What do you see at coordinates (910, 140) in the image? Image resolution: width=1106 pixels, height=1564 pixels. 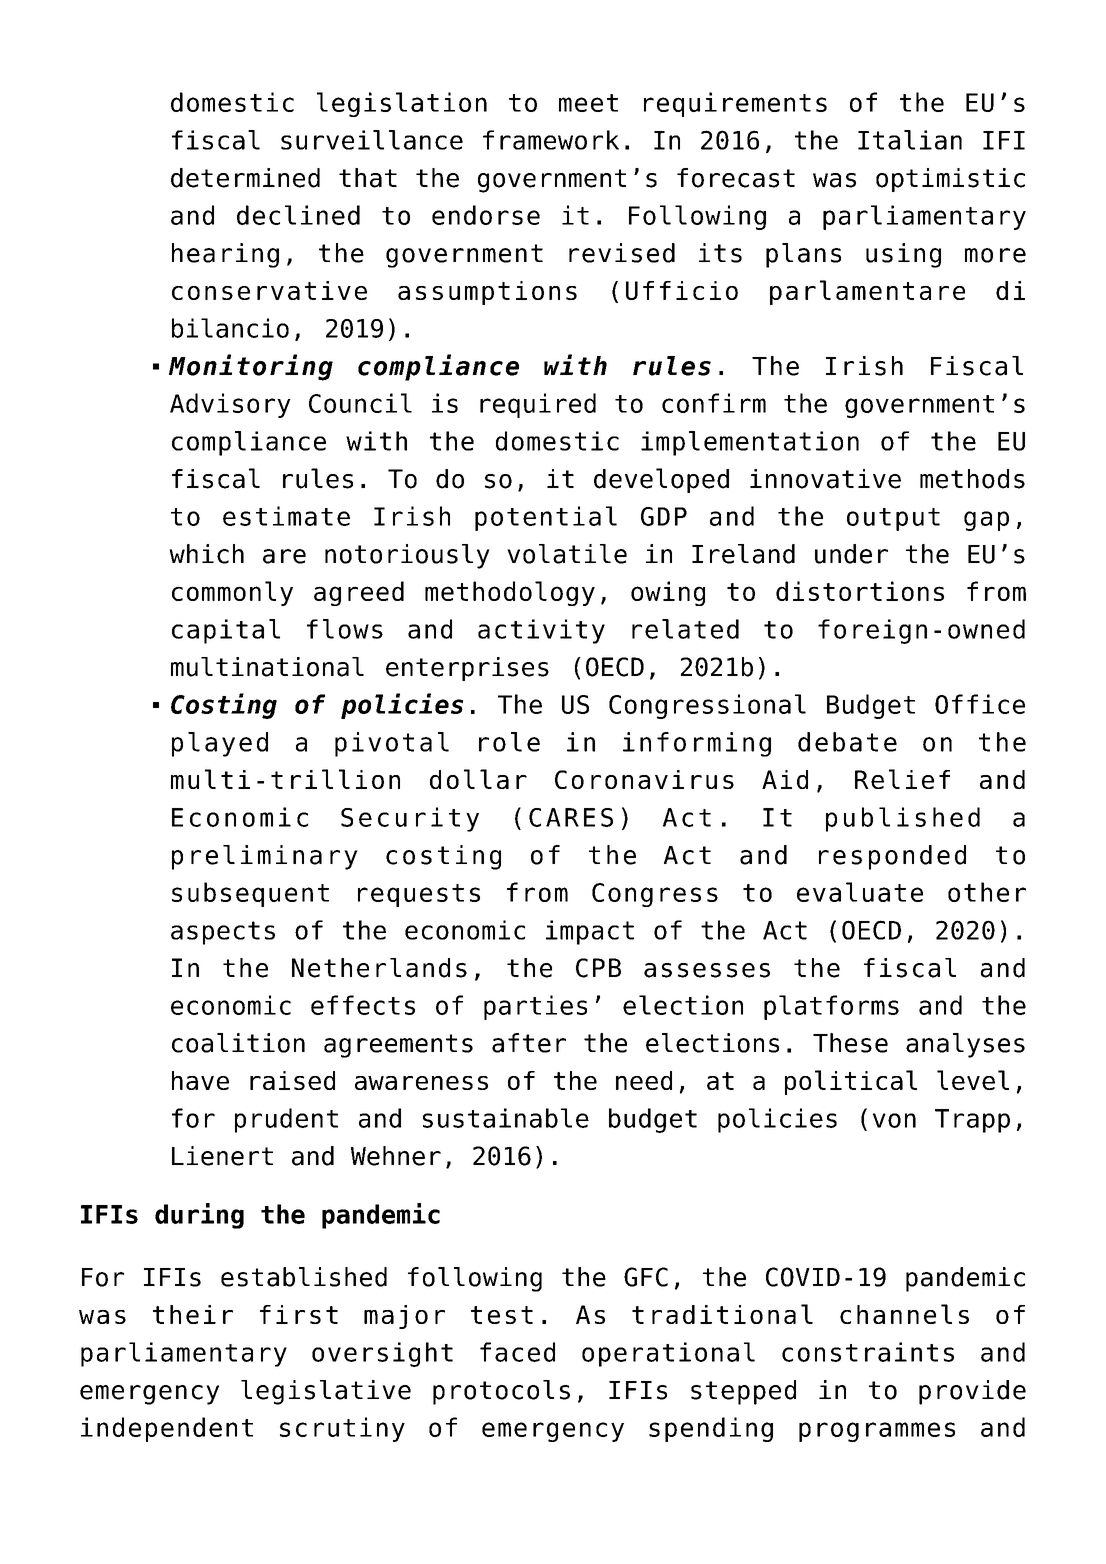 I see `Italian` at bounding box center [910, 140].
